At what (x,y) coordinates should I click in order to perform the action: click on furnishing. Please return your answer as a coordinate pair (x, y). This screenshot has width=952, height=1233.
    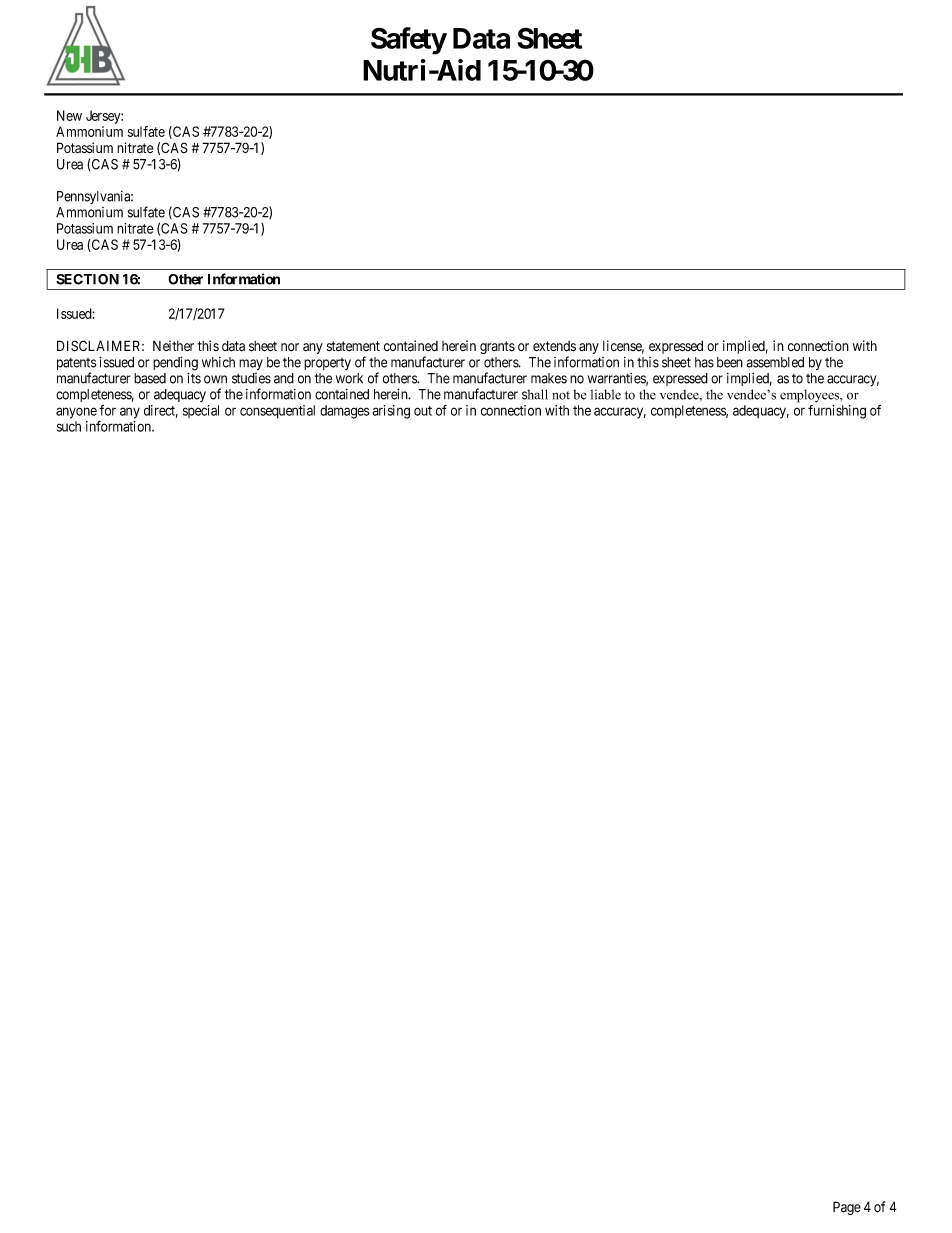
    Looking at the image, I should click on (837, 412).
